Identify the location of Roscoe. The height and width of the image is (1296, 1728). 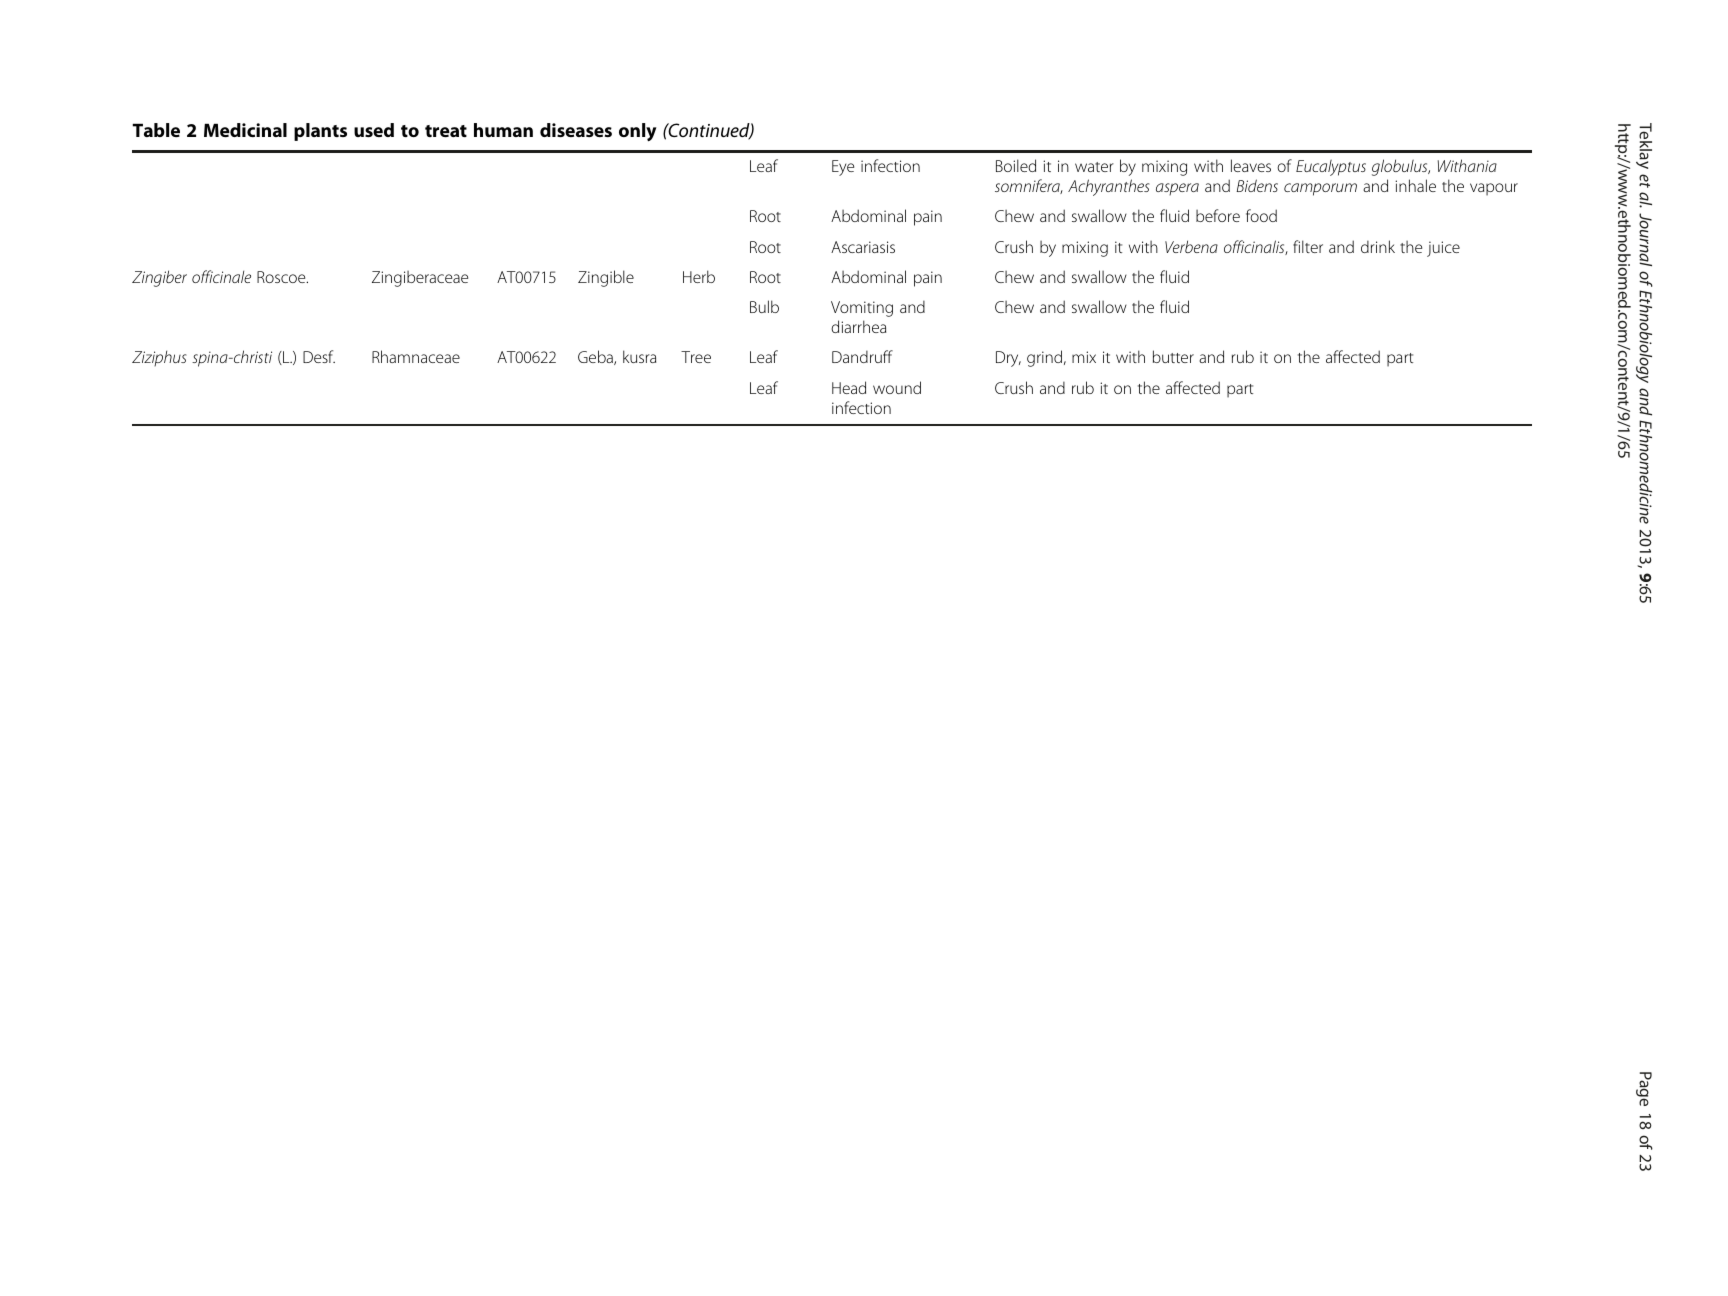
(282, 277).
